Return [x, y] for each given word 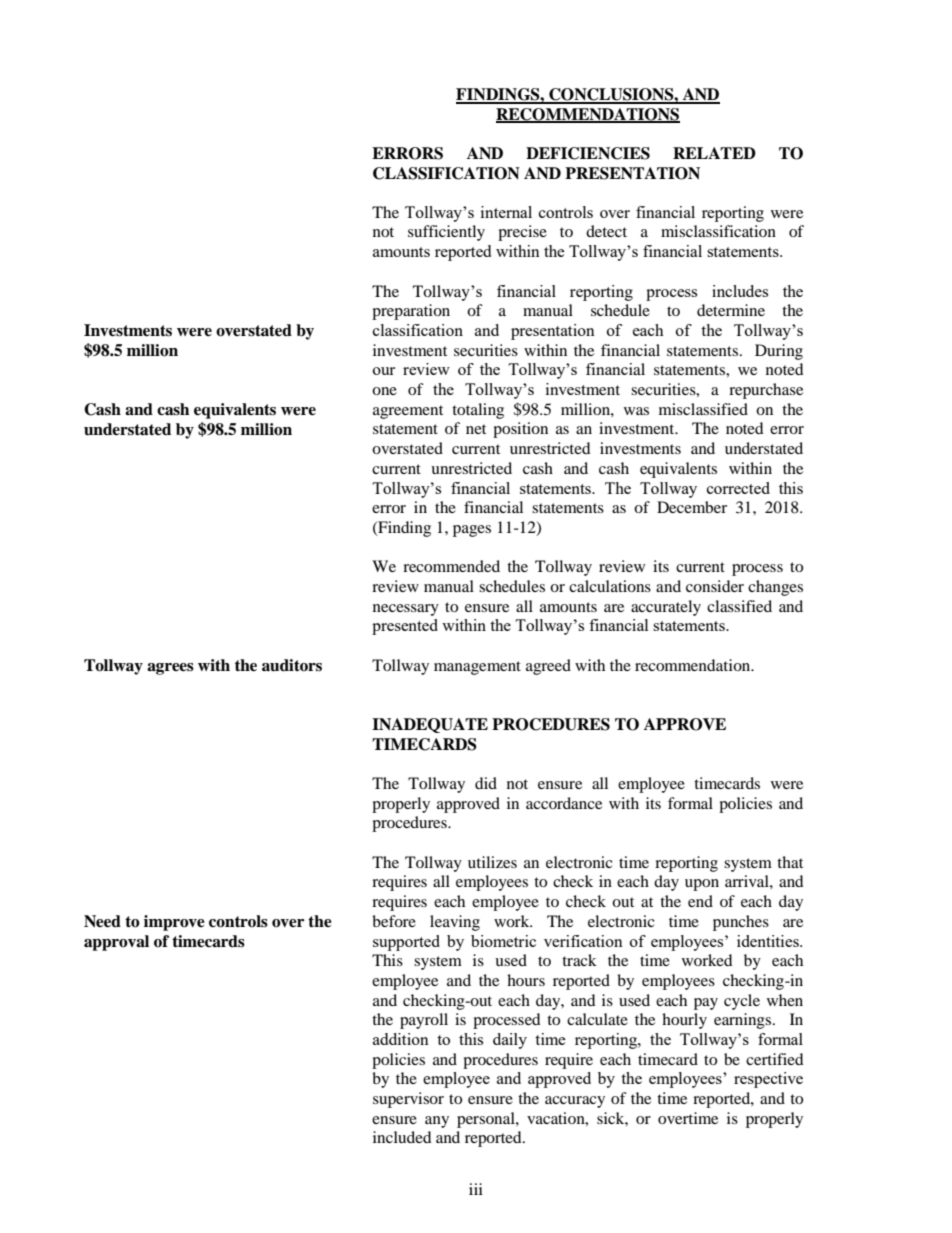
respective [768, 1080]
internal [506, 212]
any [437, 1122]
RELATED [714, 153]
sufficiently [446, 233]
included [402, 1137]
